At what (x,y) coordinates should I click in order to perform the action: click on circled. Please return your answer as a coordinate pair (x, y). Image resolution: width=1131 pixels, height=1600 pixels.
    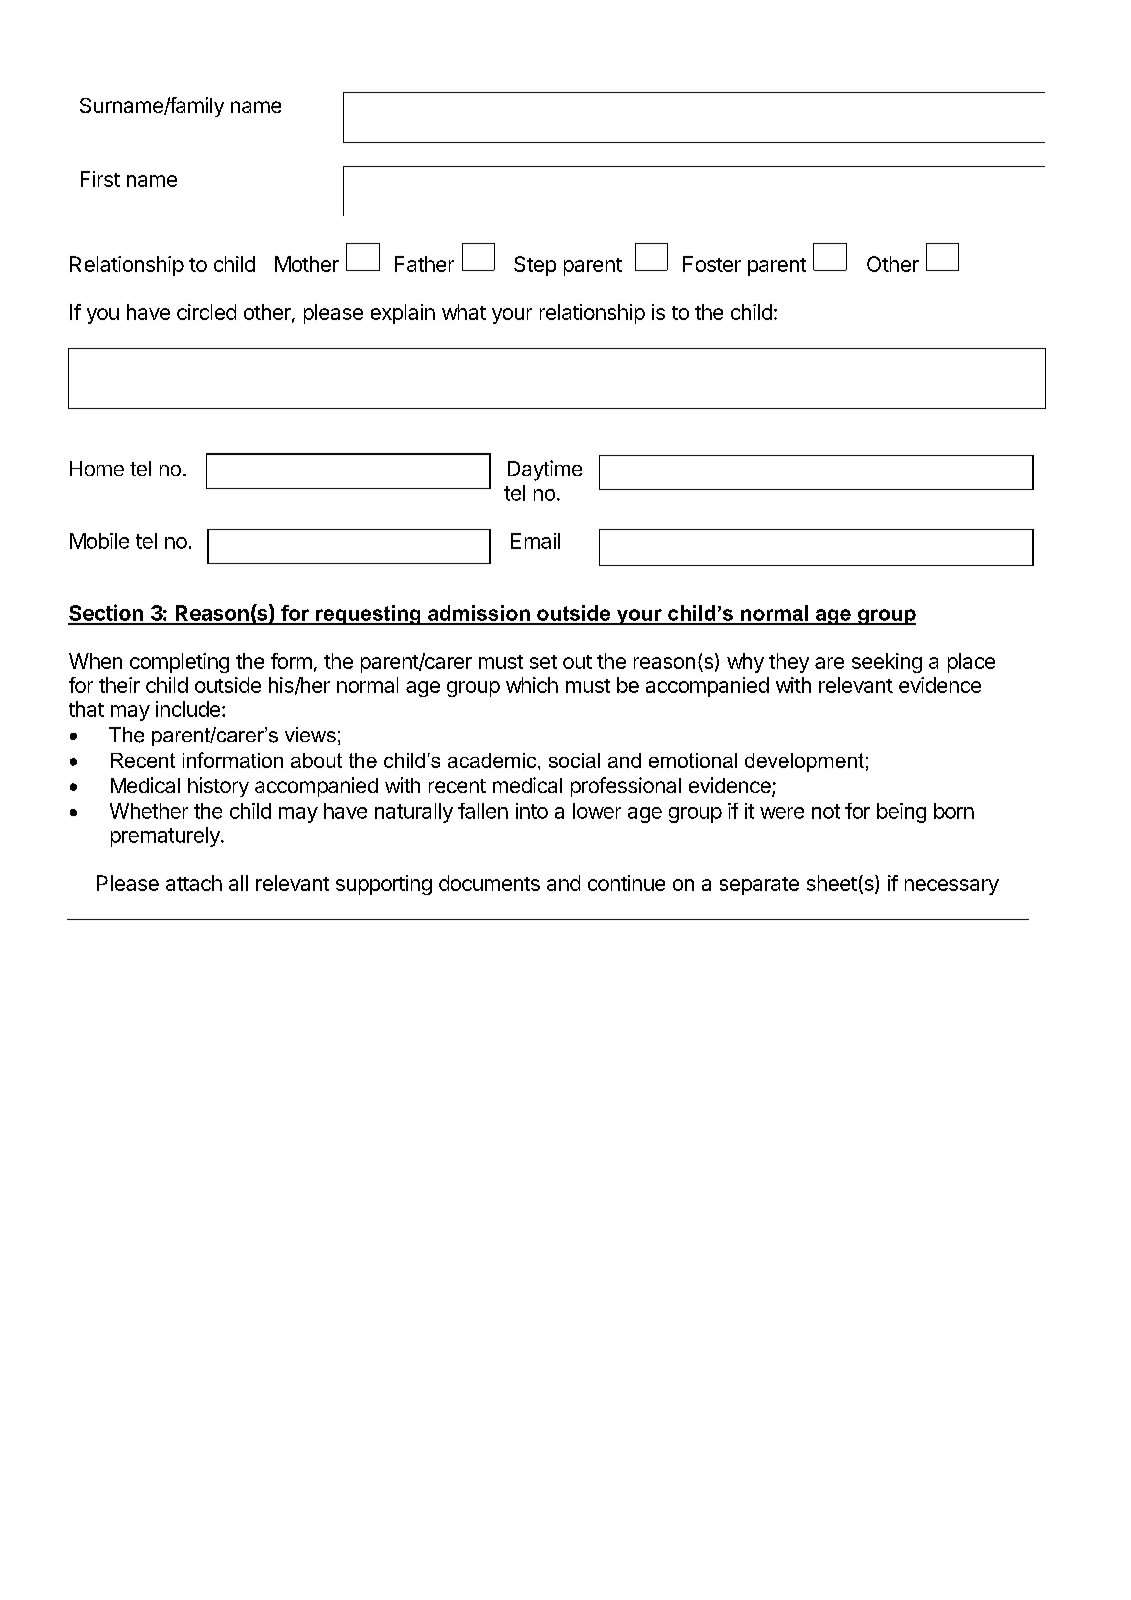
    Looking at the image, I should click on (206, 312).
